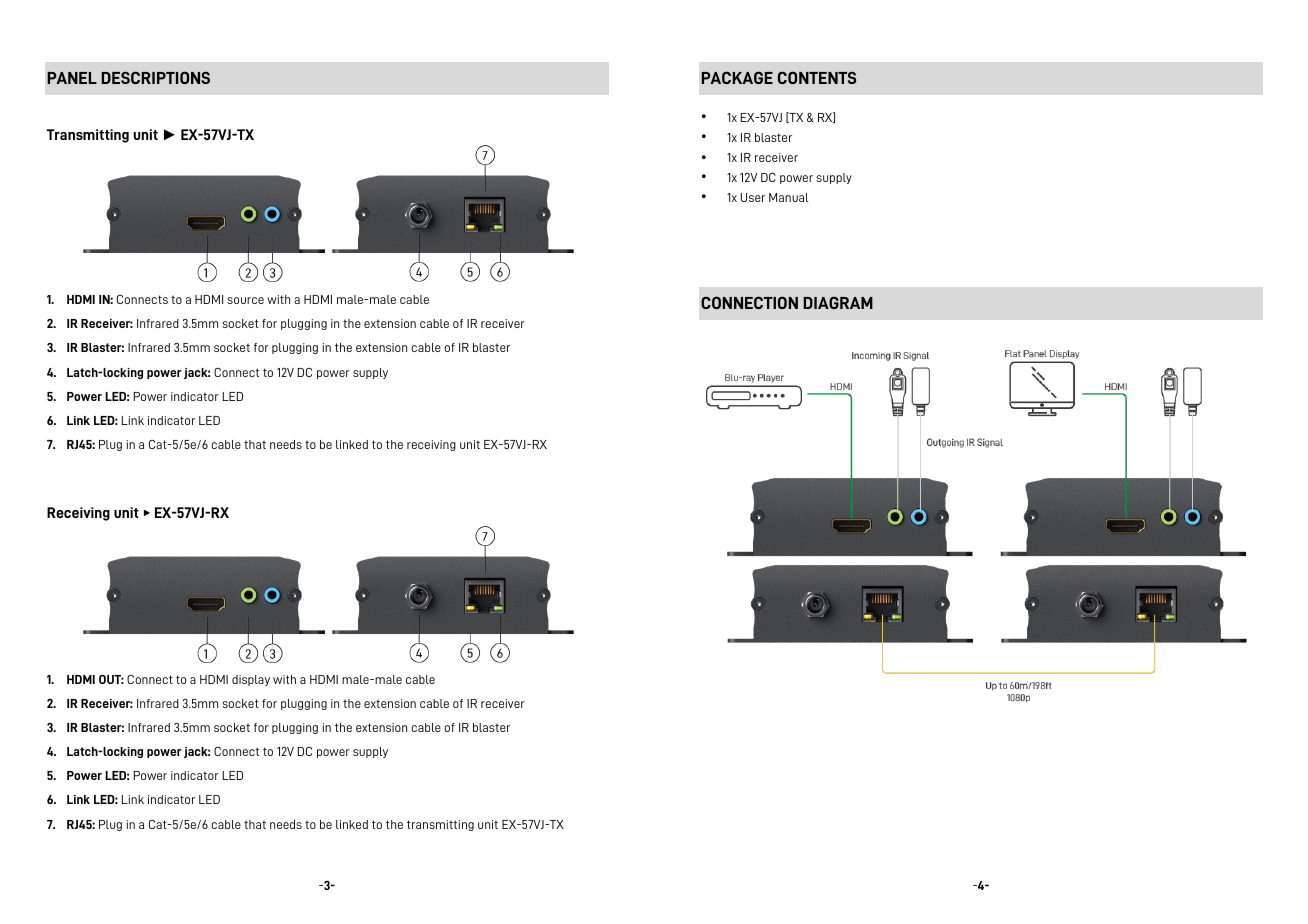  What do you see at coordinates (789, 197) in the screenshot?
I see `Manual` at bounding box center [789, 197].
